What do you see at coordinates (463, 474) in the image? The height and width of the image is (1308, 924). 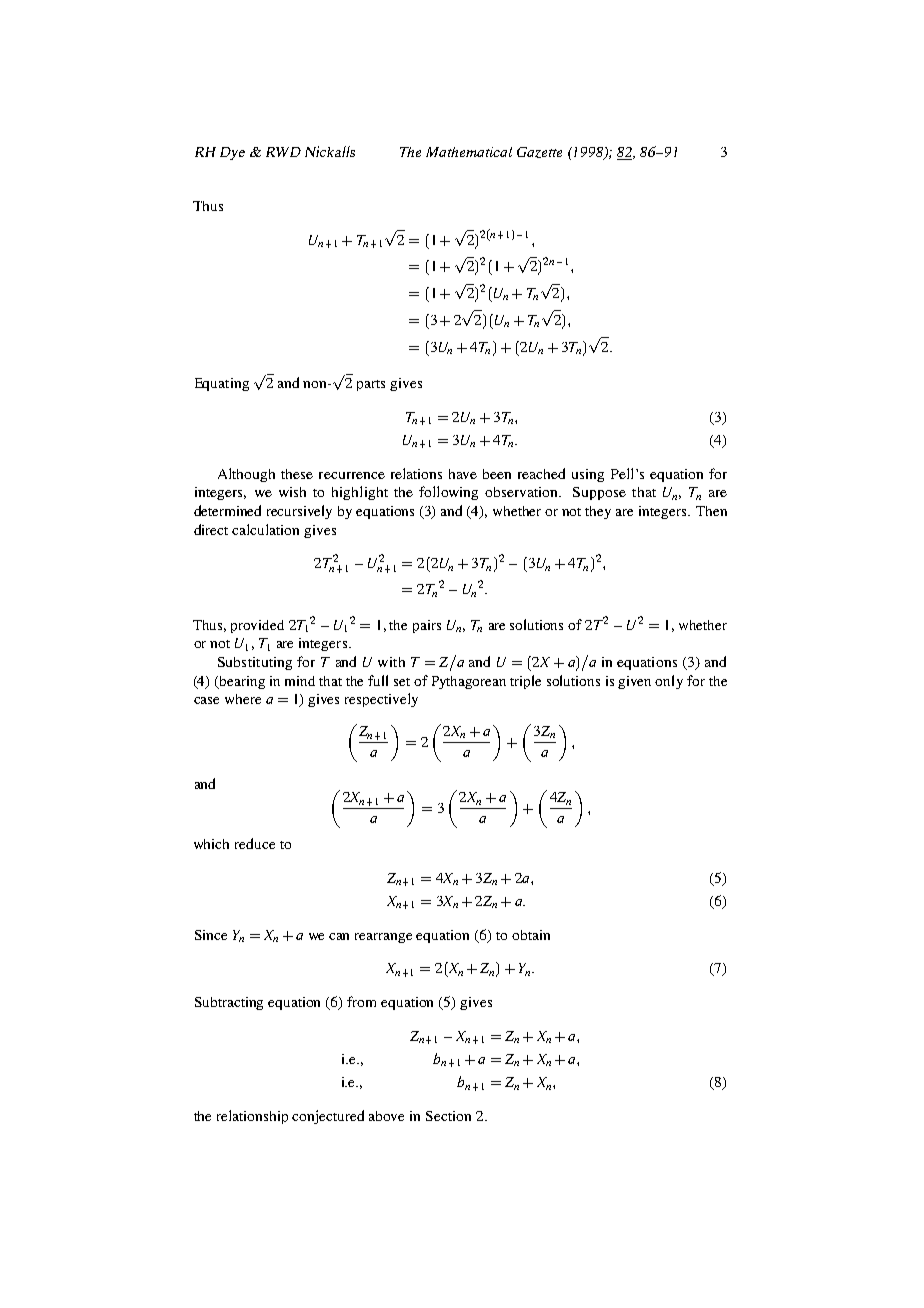 I see `have` at bounding box center [463, 474].
